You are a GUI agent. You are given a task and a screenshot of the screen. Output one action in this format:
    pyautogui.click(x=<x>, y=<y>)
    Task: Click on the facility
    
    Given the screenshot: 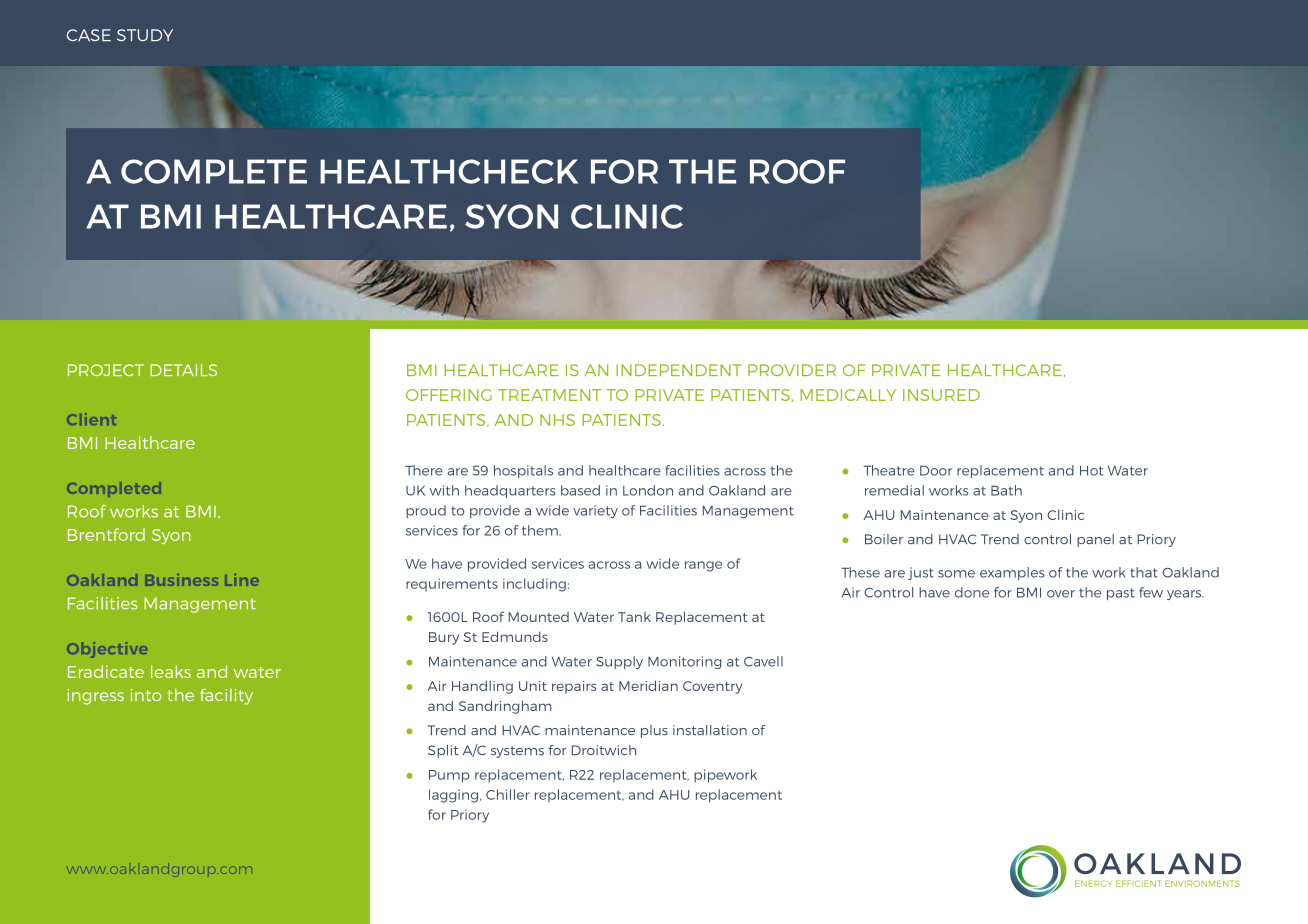 What is the action you would take?
    pyautogui.click(x=226, y=696)
